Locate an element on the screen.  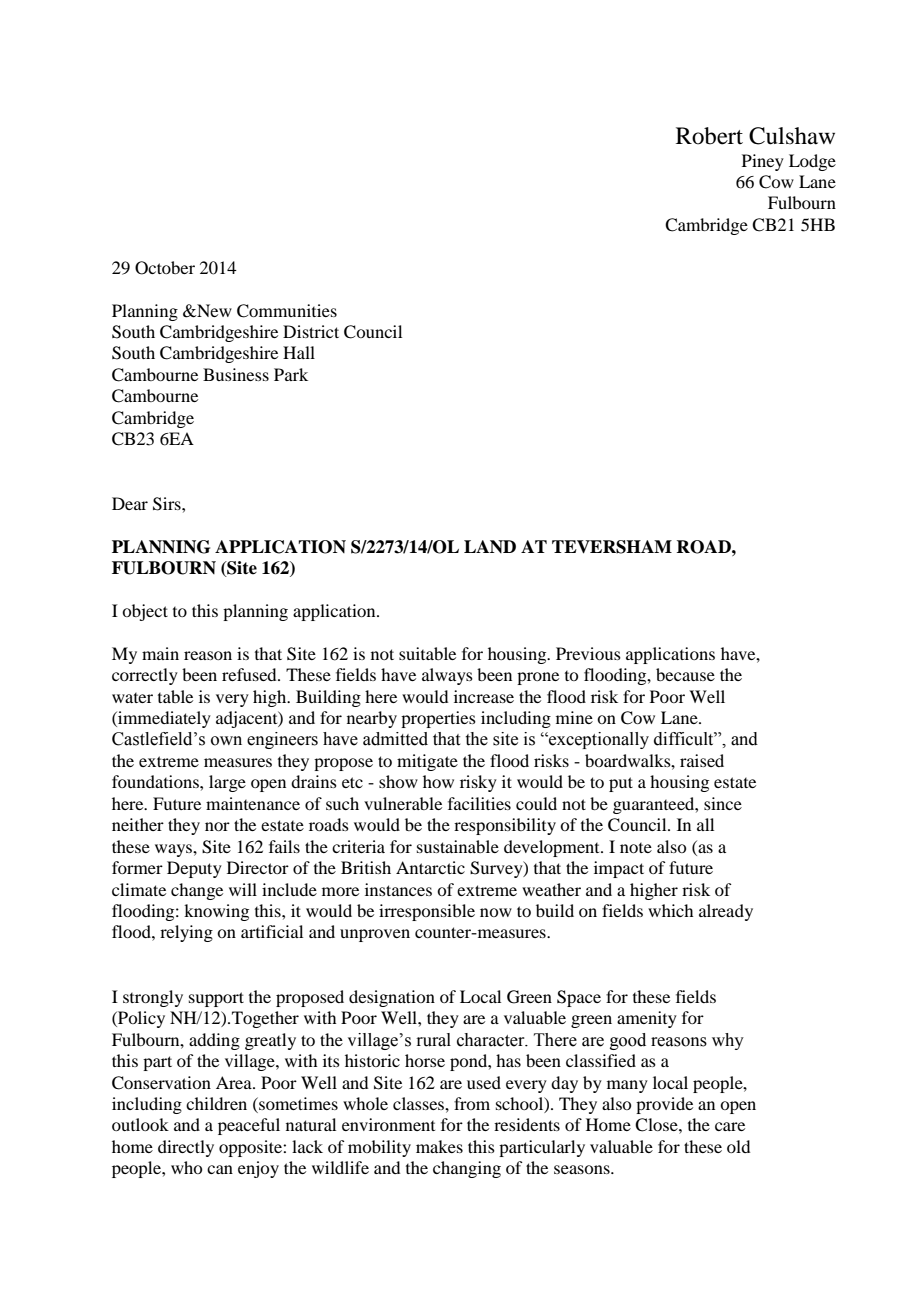
Piney is located at coordinates (763, 162).
